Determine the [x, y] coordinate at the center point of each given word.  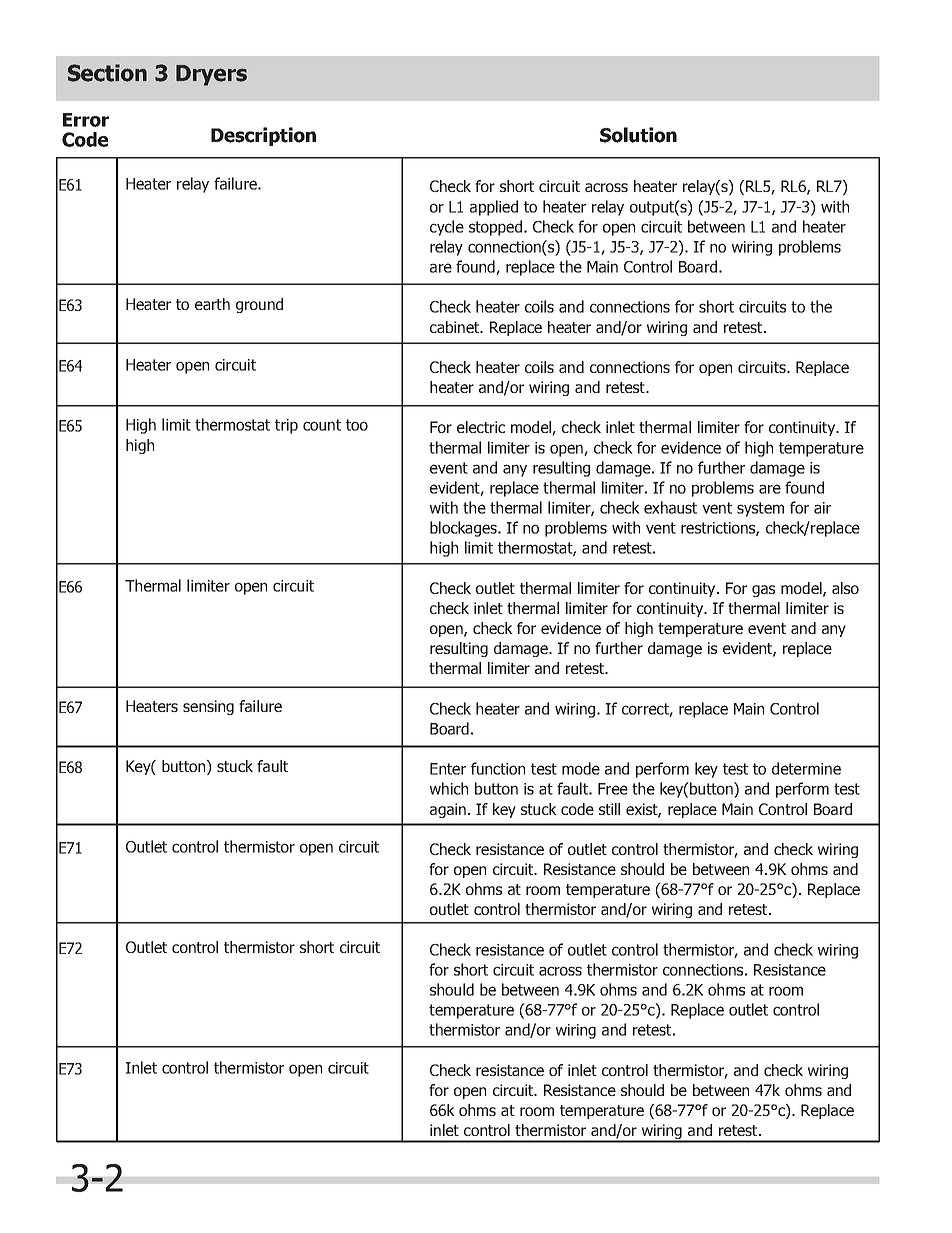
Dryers [211, 75]
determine [806, 768]
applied [494, 208]
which [449, 788]
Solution [638, 135]
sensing [208, 707]
